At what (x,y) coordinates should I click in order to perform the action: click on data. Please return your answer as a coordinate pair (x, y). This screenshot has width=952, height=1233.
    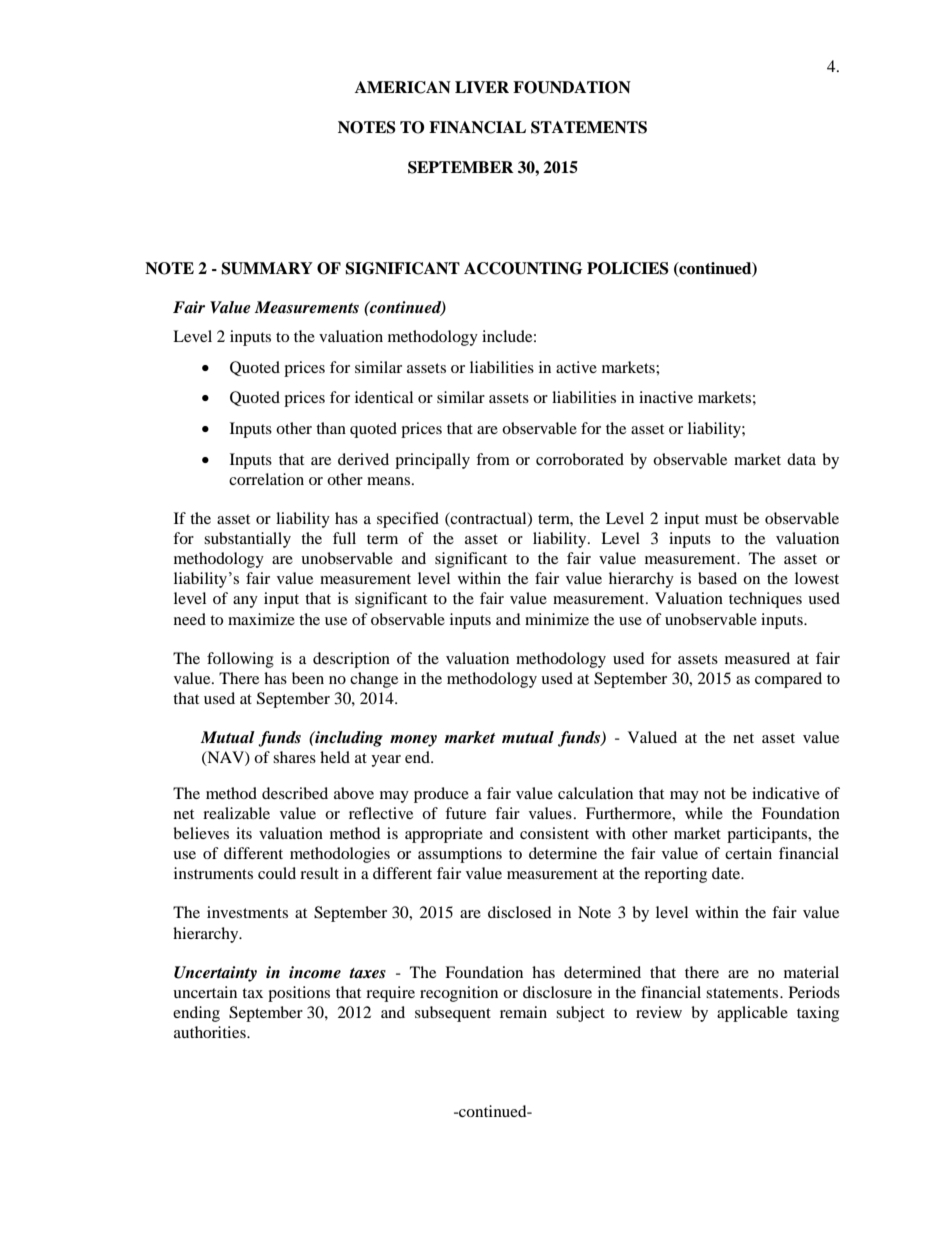
    Looking at the image, I should click on (801, 459).
